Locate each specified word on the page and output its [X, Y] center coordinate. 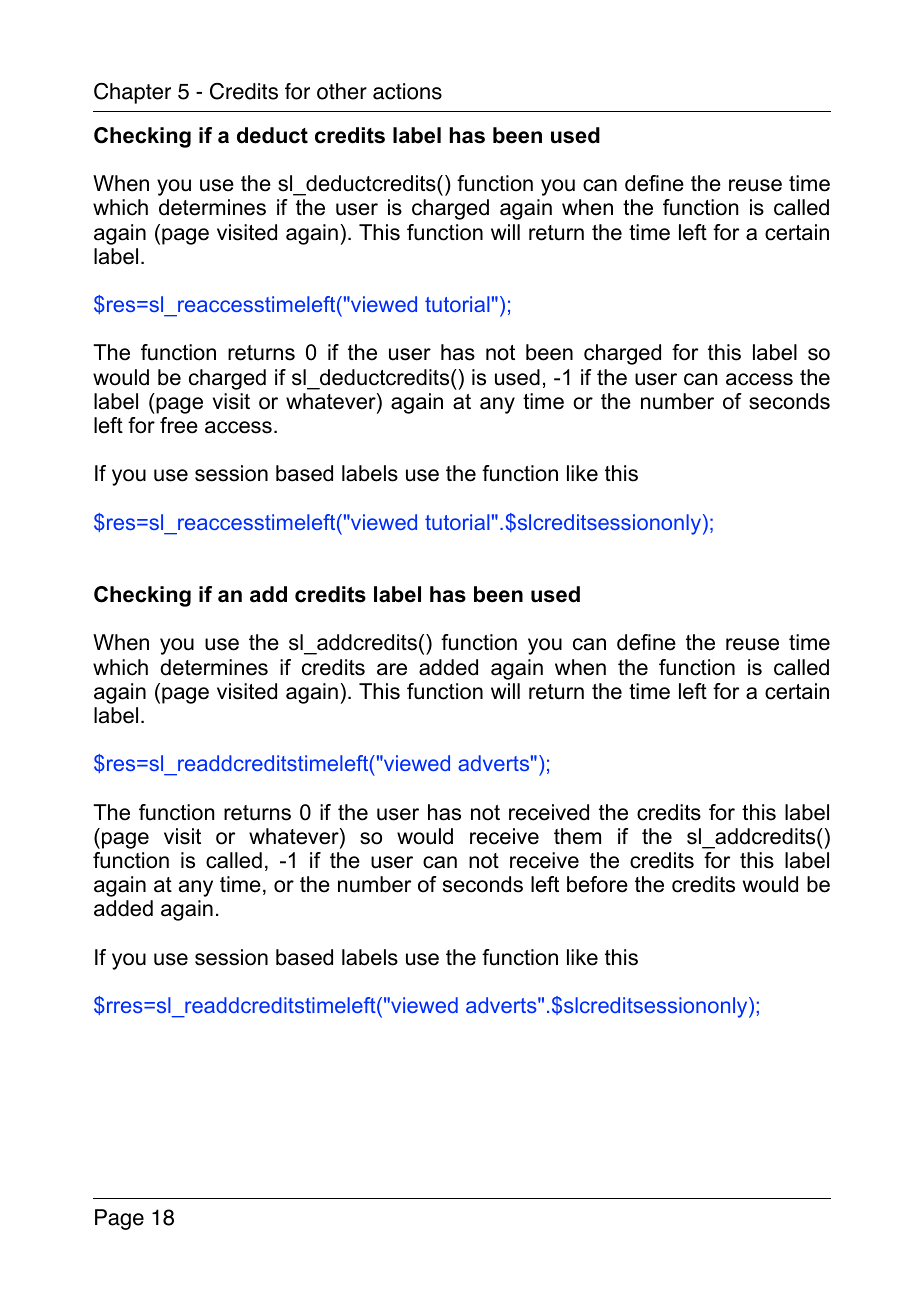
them [577, 836]
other [342, 91]
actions [407, 91]
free [179, 425]
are [392, 669]
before [597, 884]
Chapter [132, 93]
